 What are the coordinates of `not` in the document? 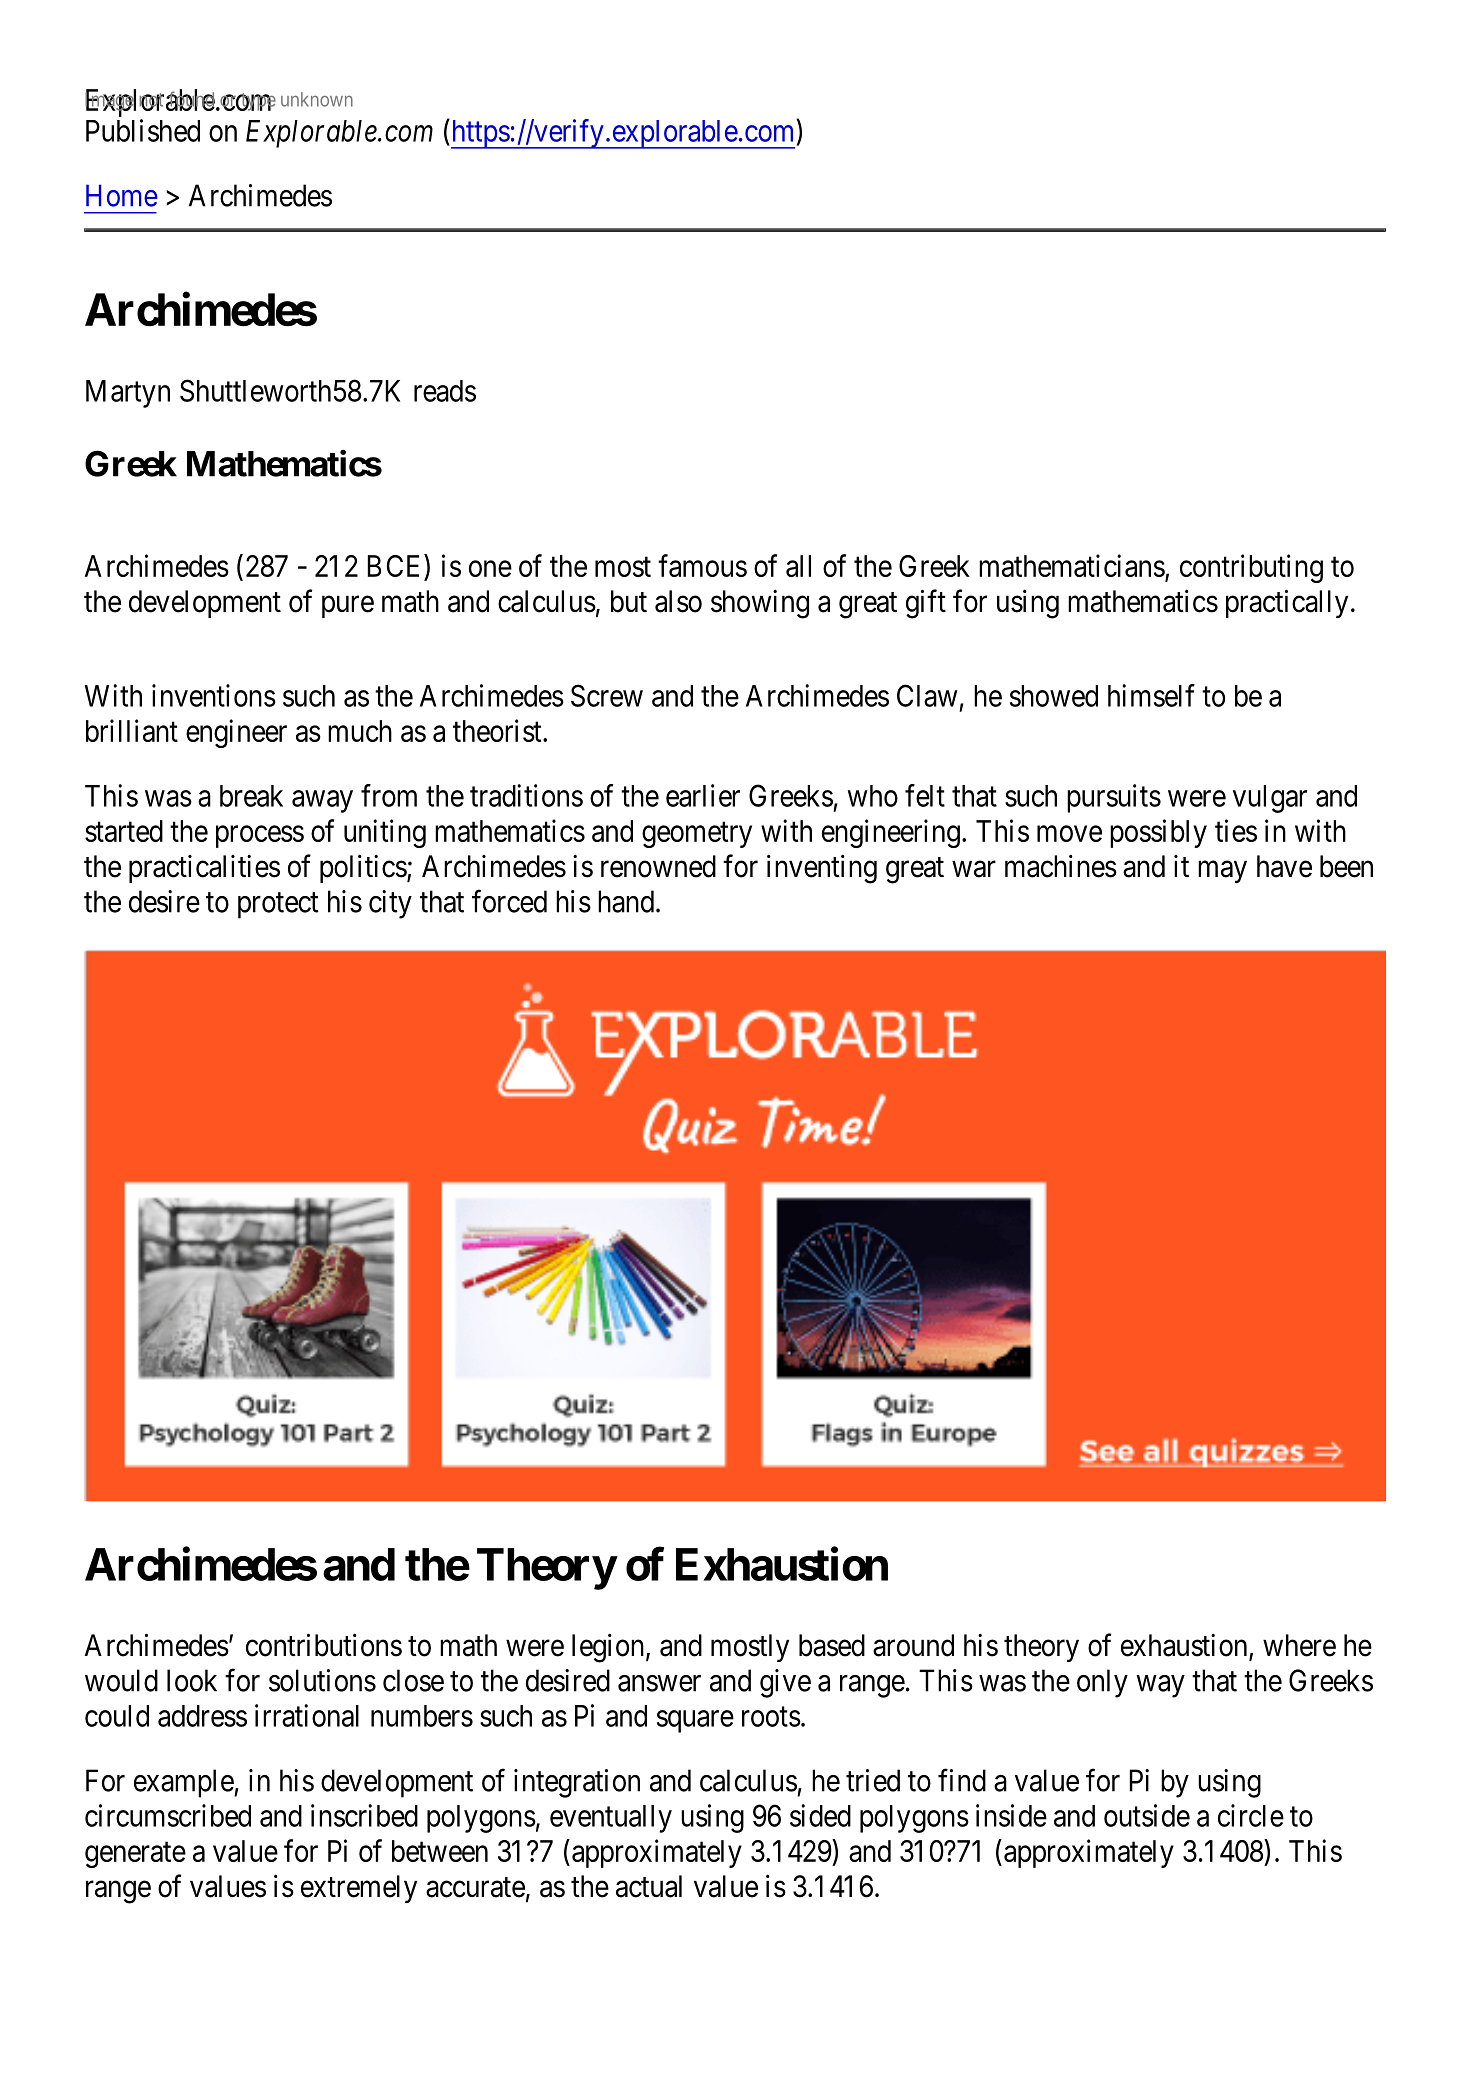 It's located at (151, 101).
